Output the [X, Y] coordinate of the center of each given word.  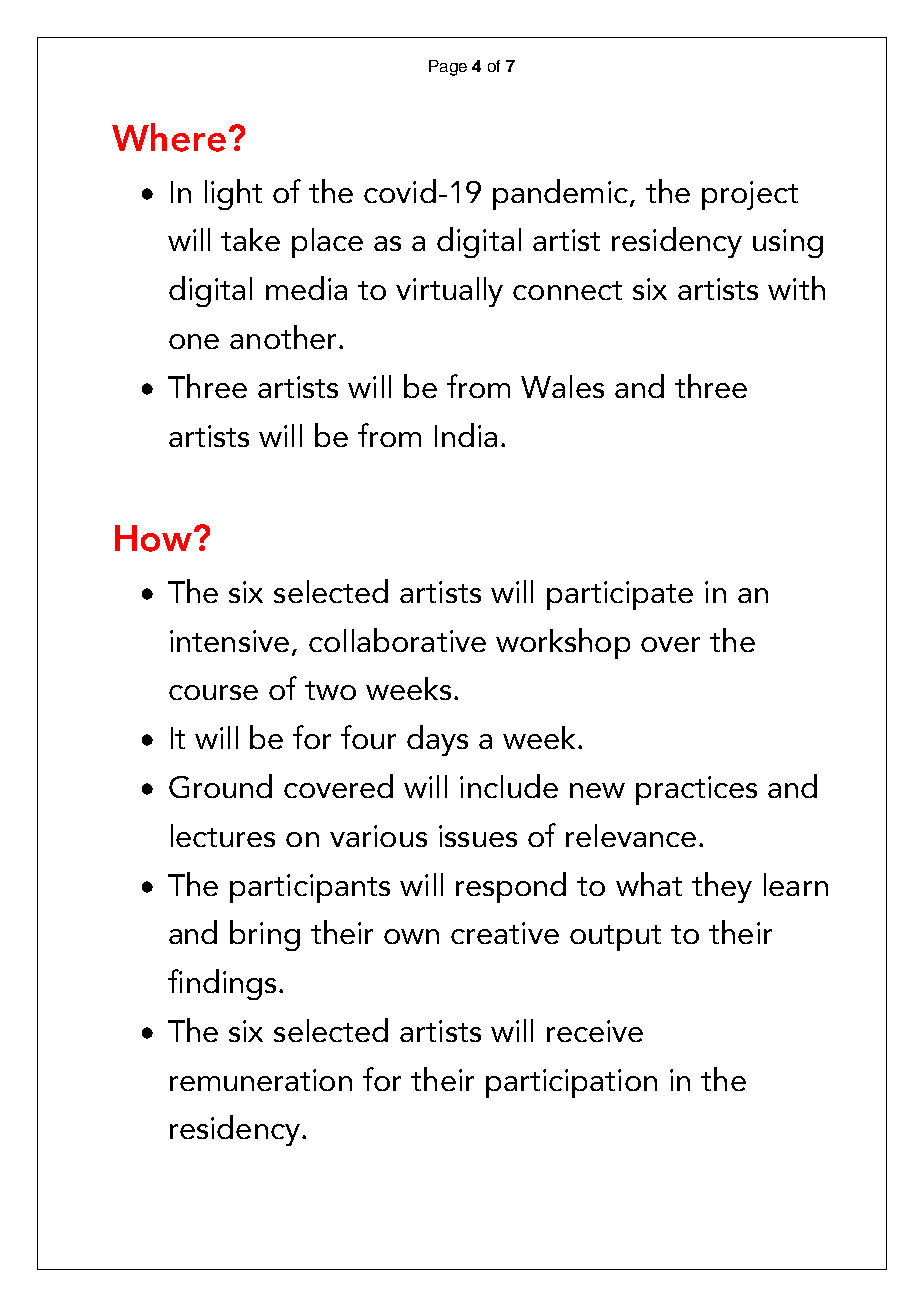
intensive [229, 641]
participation [571, 1083]
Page [448, 68]
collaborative [397, 640]
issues [478, 836]
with [796, 288]
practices [696, 790]
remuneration [261, 1080]
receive [595, 1031]
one [194, 341]
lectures [223, 835]
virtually [449, 292]
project [750, 195]
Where [169, 137]
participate [620, 595]
